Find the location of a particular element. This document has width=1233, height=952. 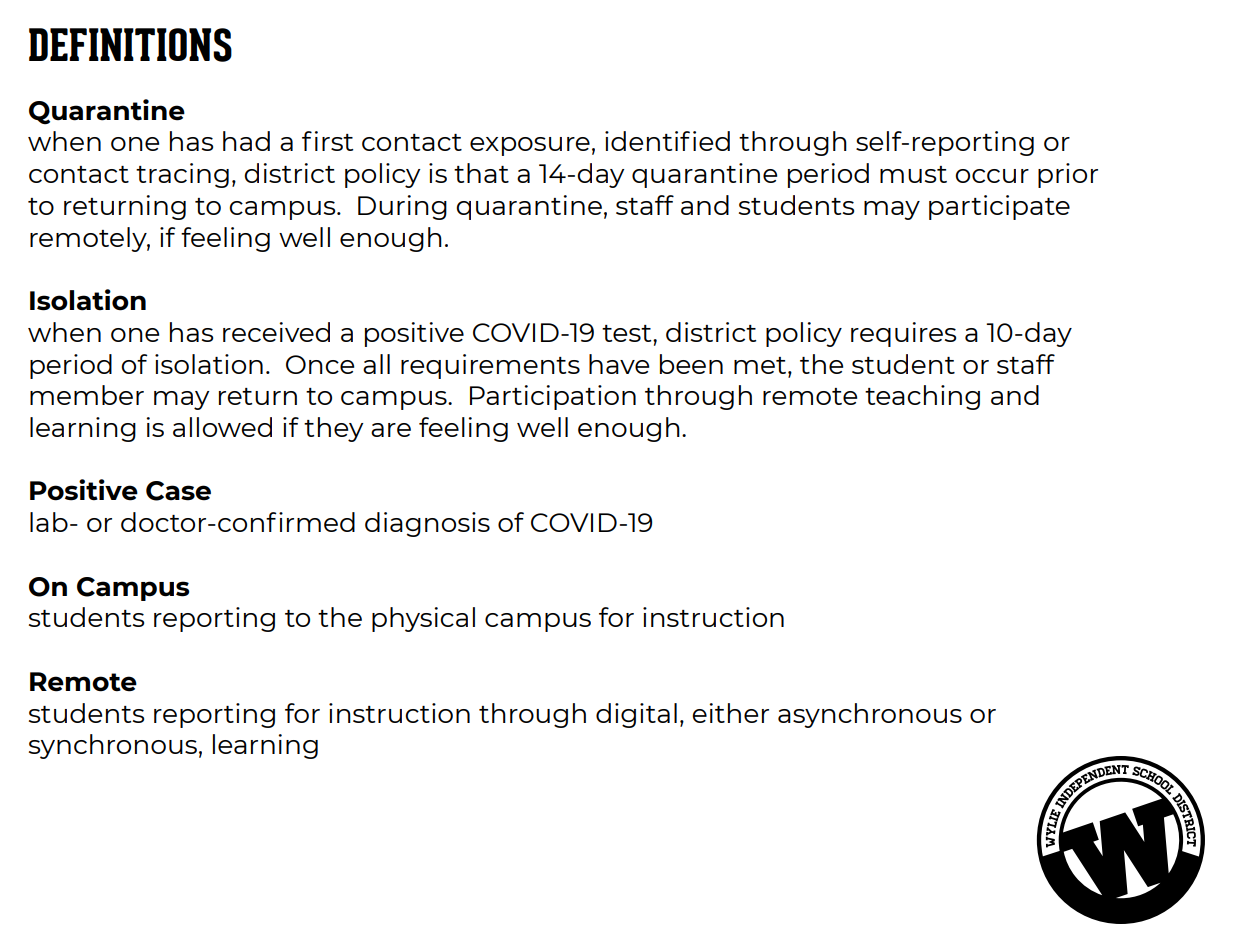

teaching is located at coordinates (922, 397).
